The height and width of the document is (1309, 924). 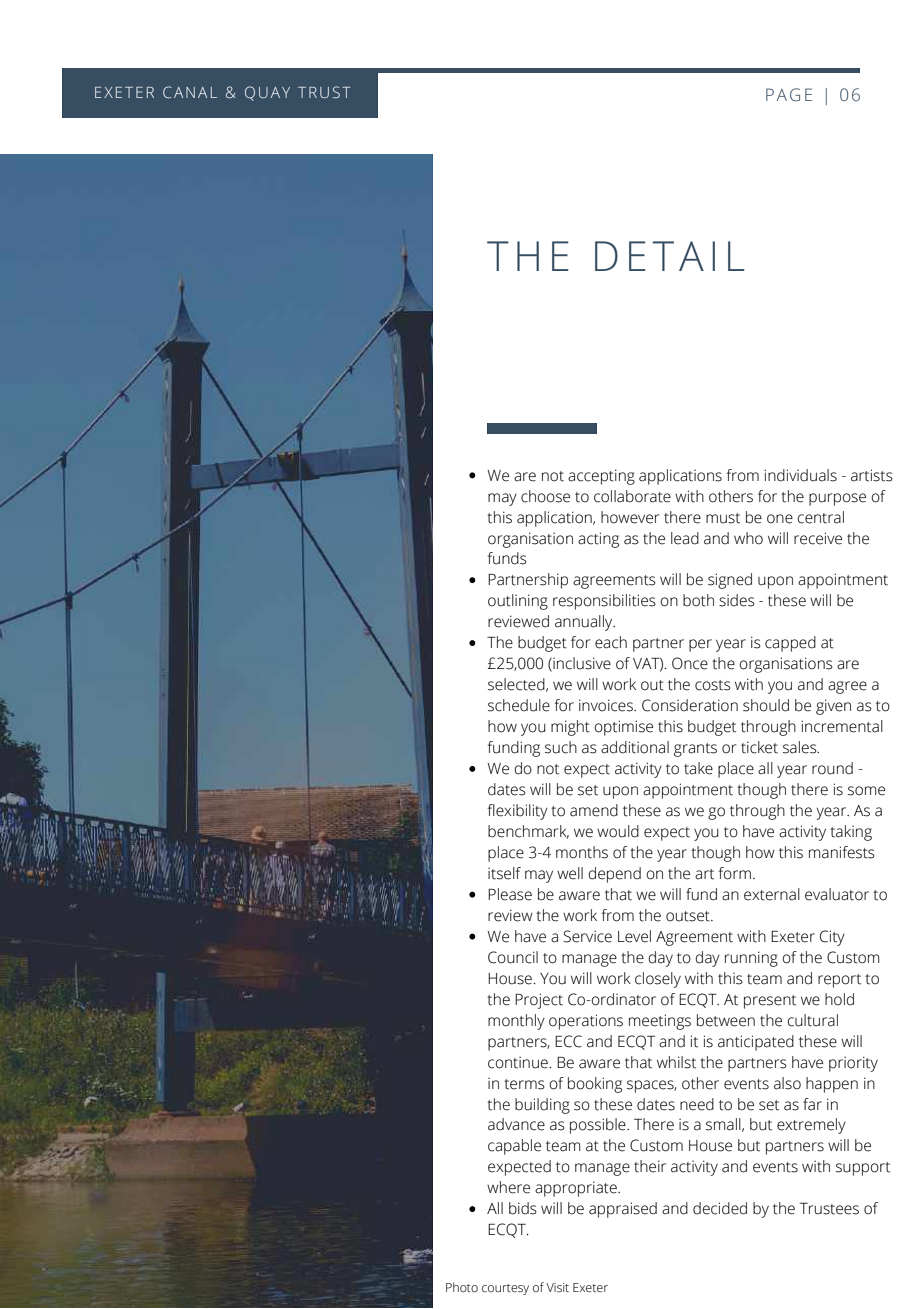 What do you see at coordinates (557, 1287) in the document?
I see `Visit` at bounding box center [557, 1287].
